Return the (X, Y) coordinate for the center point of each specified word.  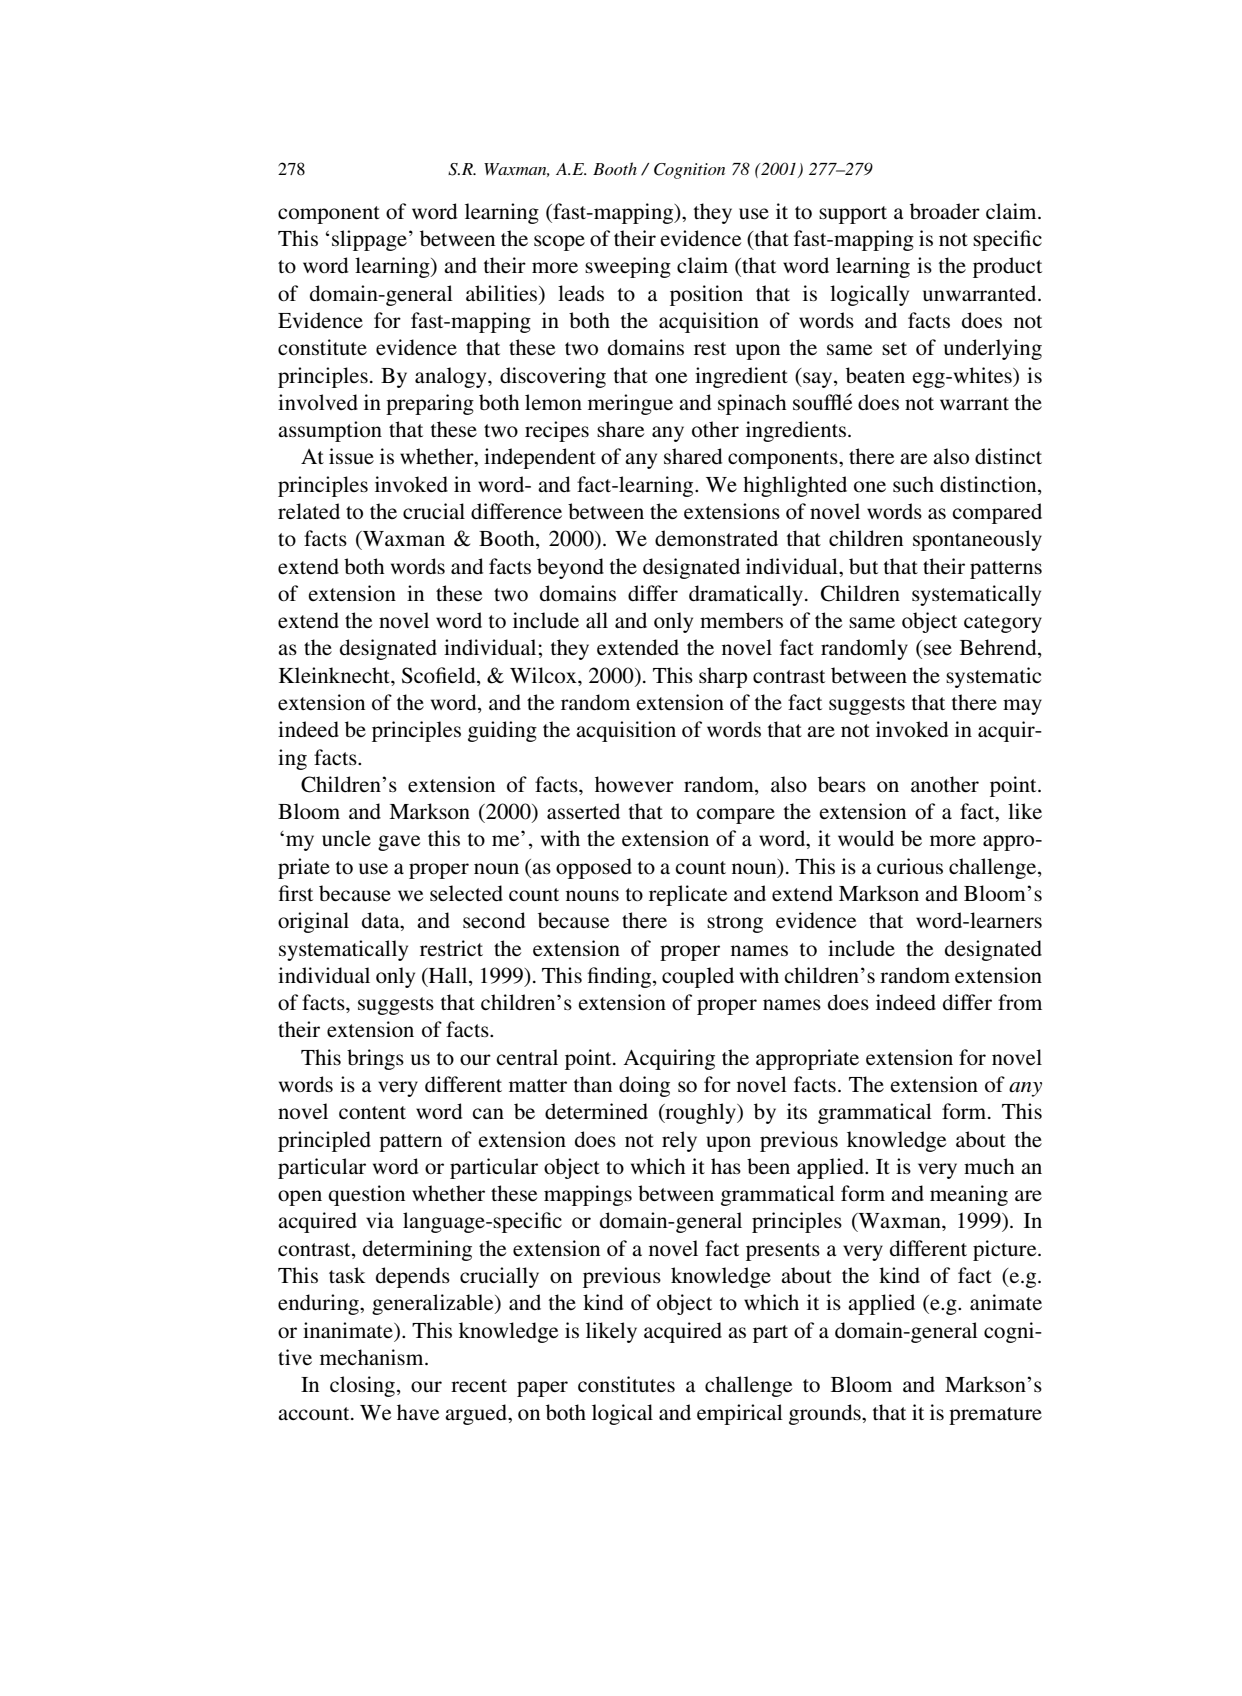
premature (995, 1416)
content (372, 1112)
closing (362, 1386)
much (989, 1166)
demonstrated (716, 538)
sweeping (628, 267)
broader (945, 211)
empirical (740, 1414)
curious (910, 866)
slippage (369, 240)
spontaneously (977, 540)
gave (399, 843)
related (309, 511)
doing (644, 1086)
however (634, 784)
